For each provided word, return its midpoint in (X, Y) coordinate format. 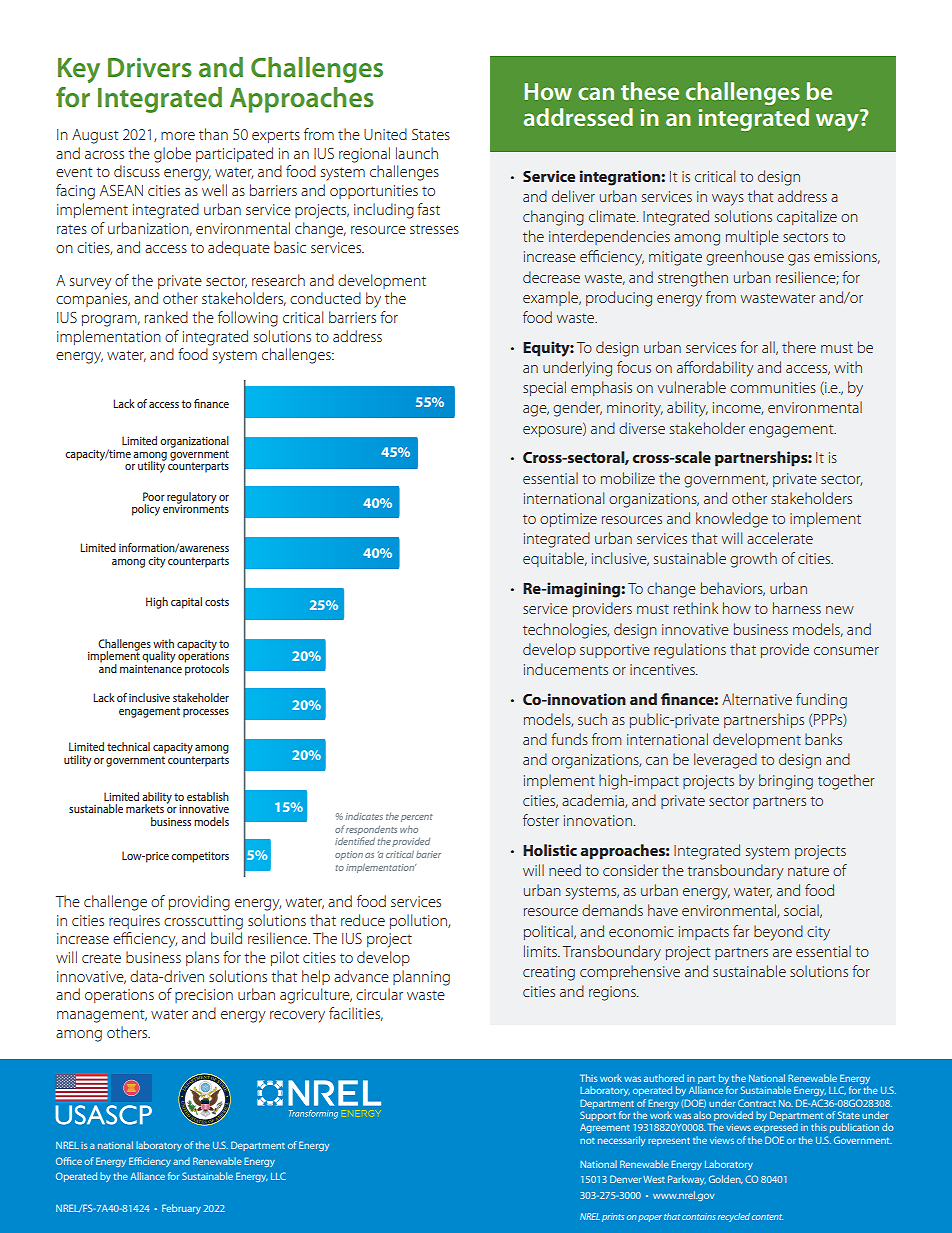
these (650, 91)
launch (417, 153)
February (181, 1209)
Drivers (150, 67)
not (587, 1141)
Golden (726, 1179)
